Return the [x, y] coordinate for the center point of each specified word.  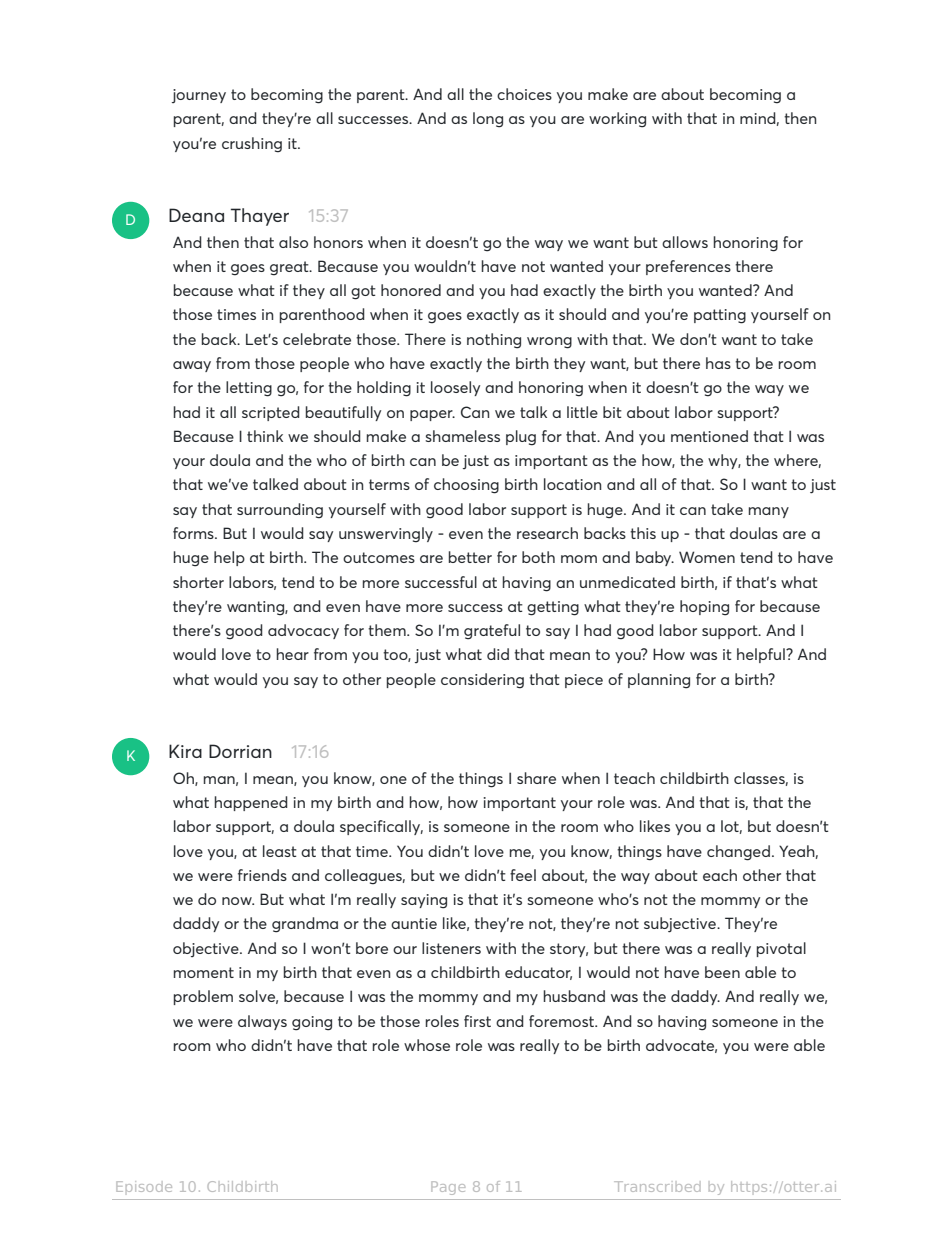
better [470, 557]
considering [482, 681]
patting [720, 316]
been [722, 972]
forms [194, 533]
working [617, 120]
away [192, 366]
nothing [494, 341]
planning [659, 681]
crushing [252, 145]
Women [707, 557]
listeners [451, 948]
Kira [185, 751]
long [488, 120]
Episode [144, 1186]
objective [207, 949]
